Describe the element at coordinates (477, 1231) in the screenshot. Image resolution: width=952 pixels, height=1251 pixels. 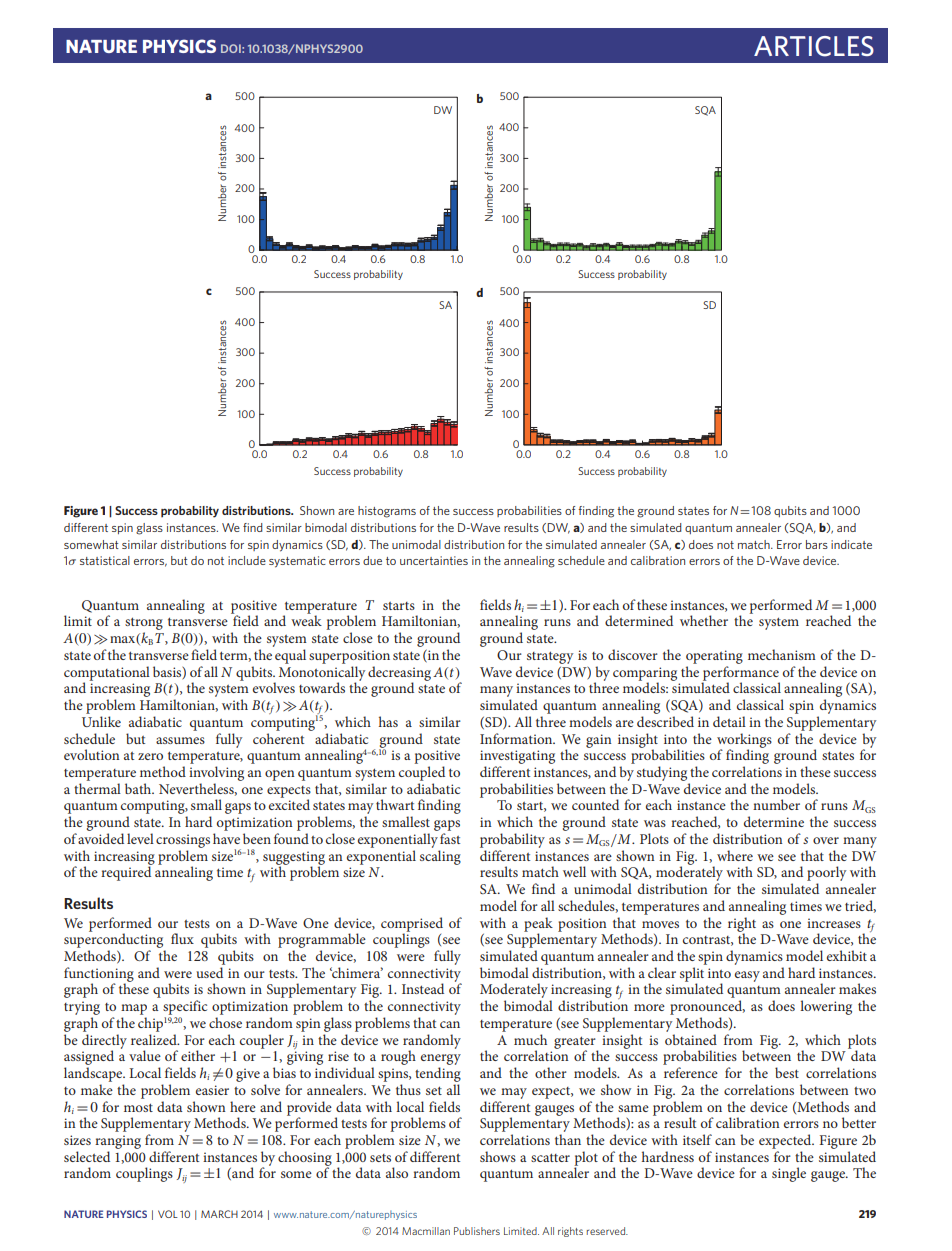
I see `Publishers` at that location.
